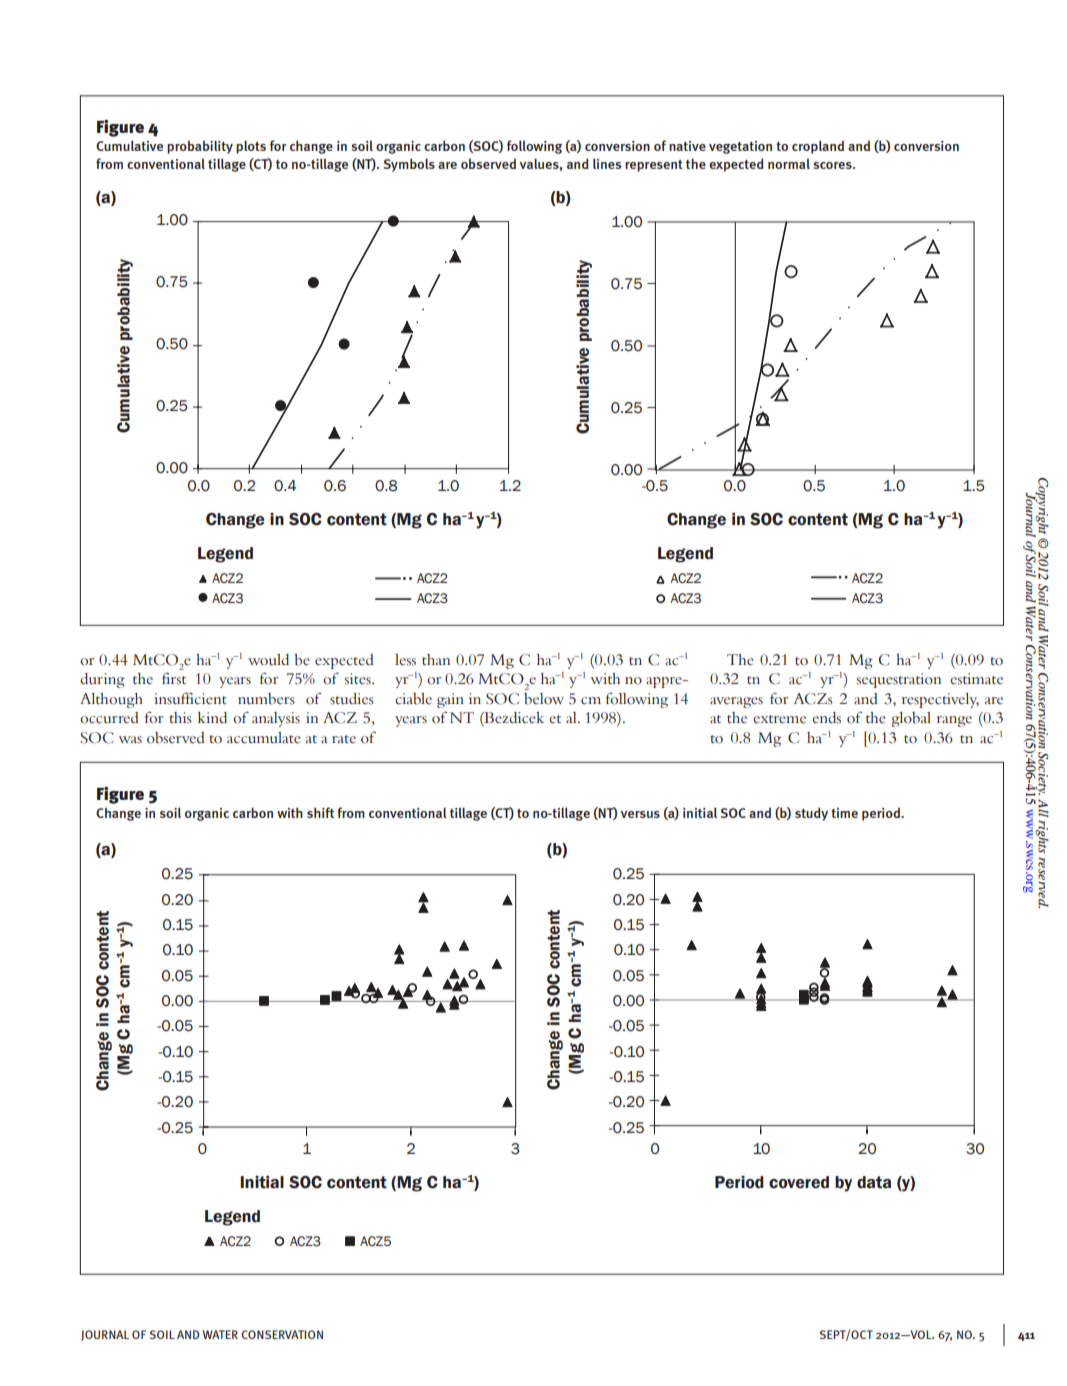 This screenshot has height=1386, width=1067. I want to click on cropland, so click(818, 147).
